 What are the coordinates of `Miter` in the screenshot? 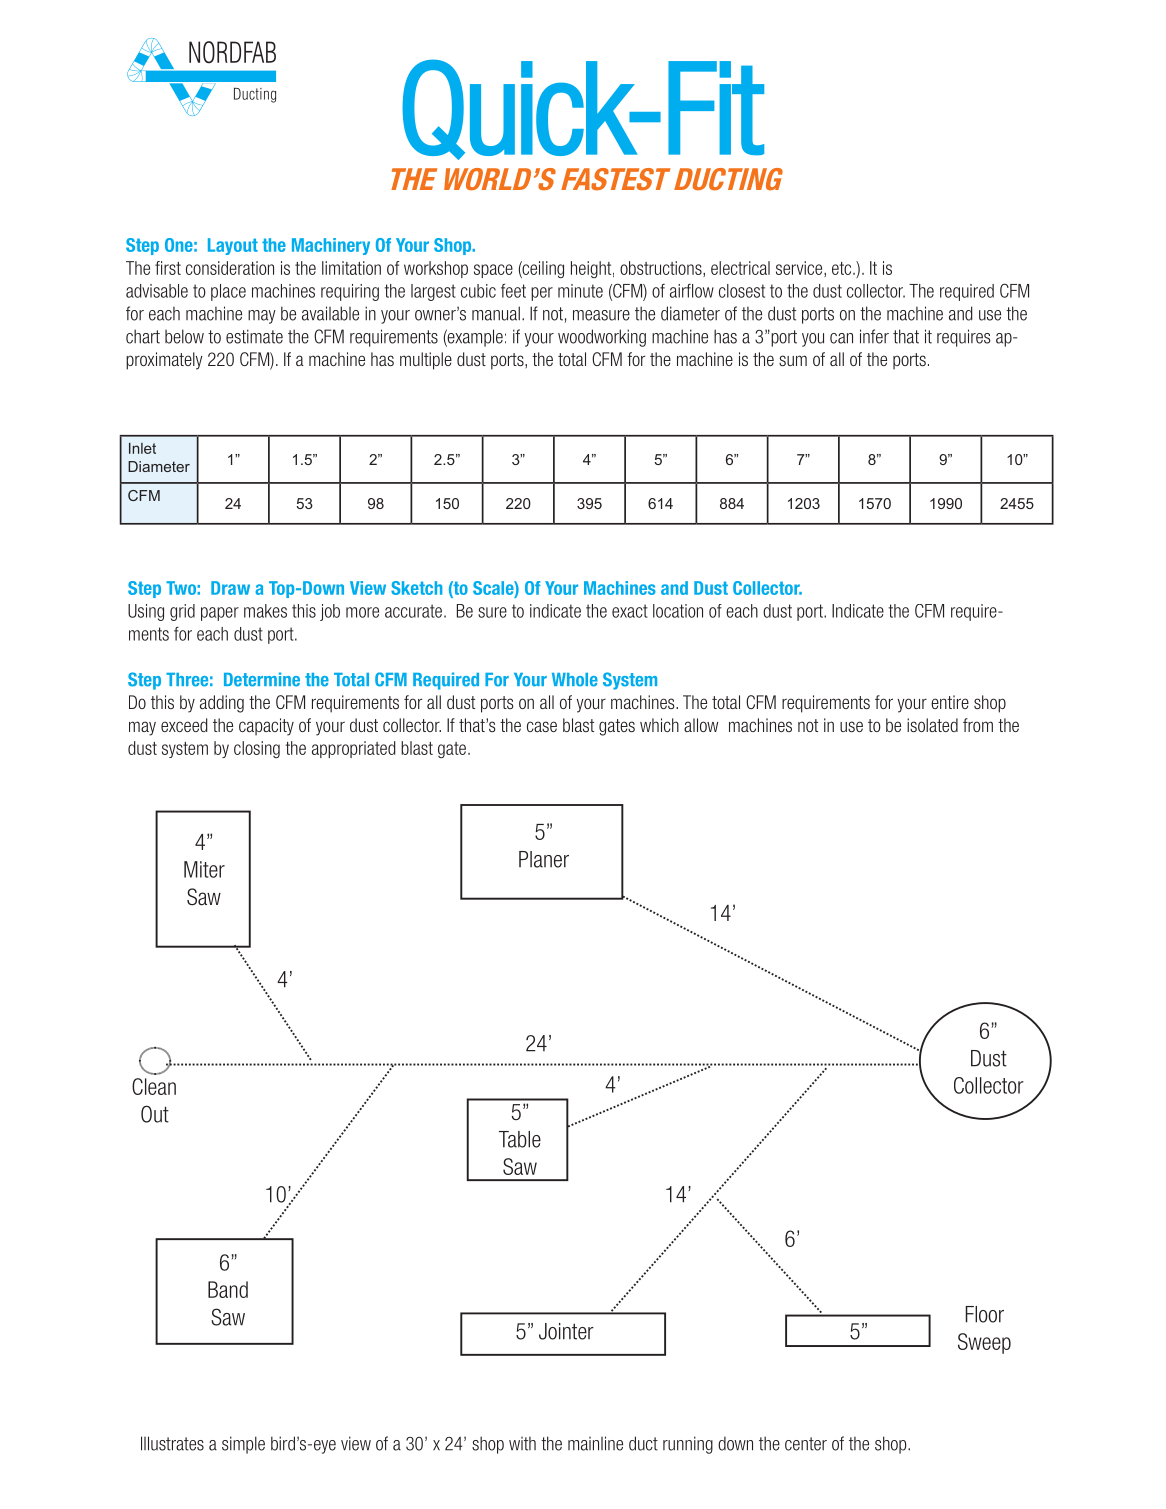 It's located at (204, 869).
